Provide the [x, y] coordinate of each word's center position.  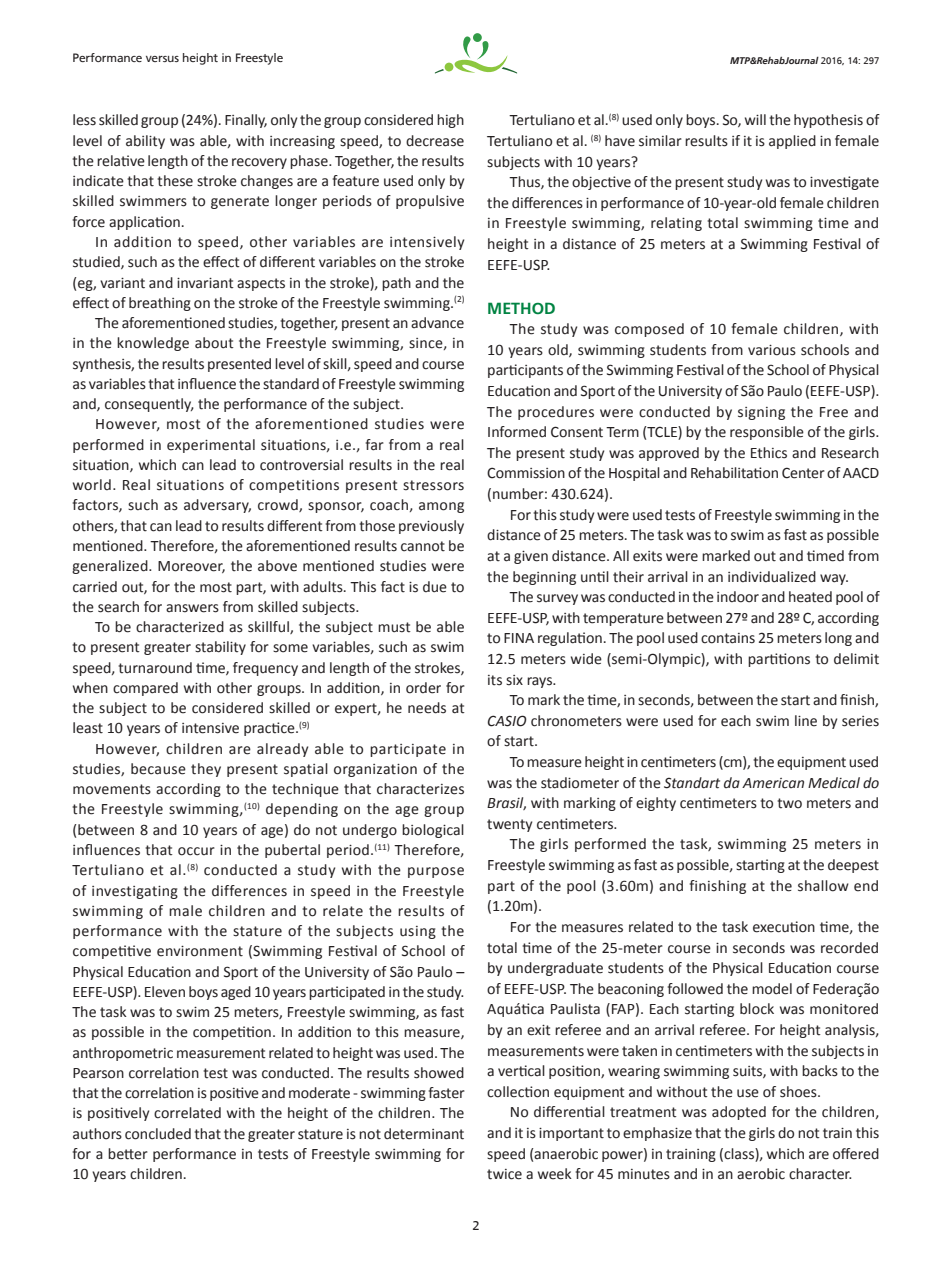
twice [504, 1174]
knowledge [153, 344]
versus [162, 59]
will [755, 119]
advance [437, 323]
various [772, 350]
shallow [823, 886]
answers [192, 608]
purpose [436, 872]
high [450, 121]
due [435, 587]
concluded [158, 1134]
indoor [738, 597]
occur [196, 851]
